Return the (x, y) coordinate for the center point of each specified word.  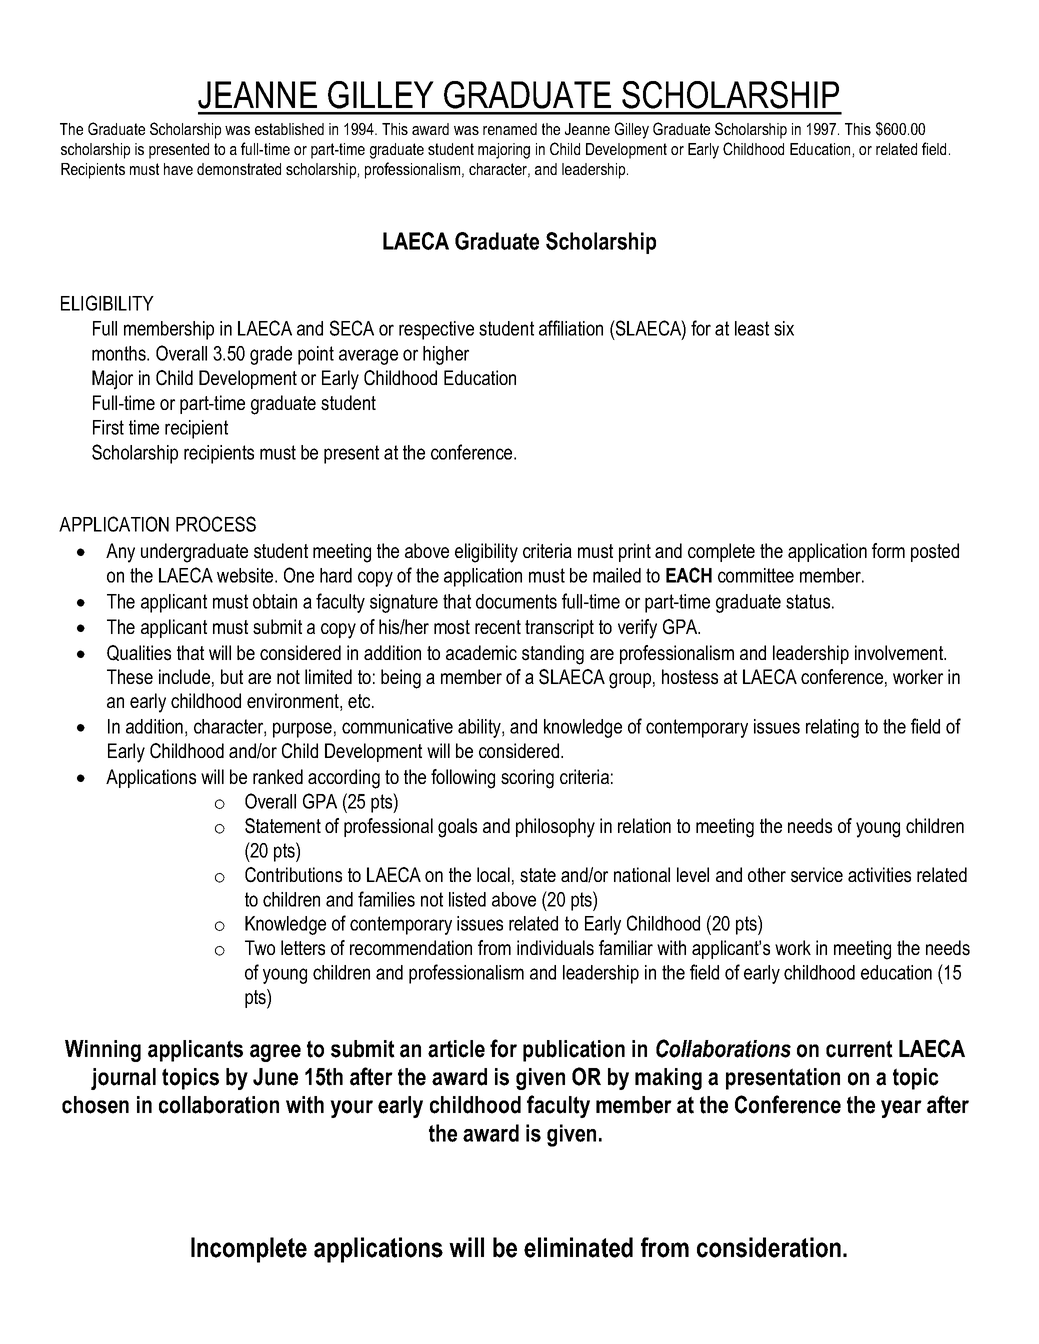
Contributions (293, 875)
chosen (95, 1105)
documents (516, 601)
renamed (510, 129)
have (178, 169)
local (493, 874)
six (784, 328)
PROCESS (216, 524)
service (817, 875)
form (888, 550)
